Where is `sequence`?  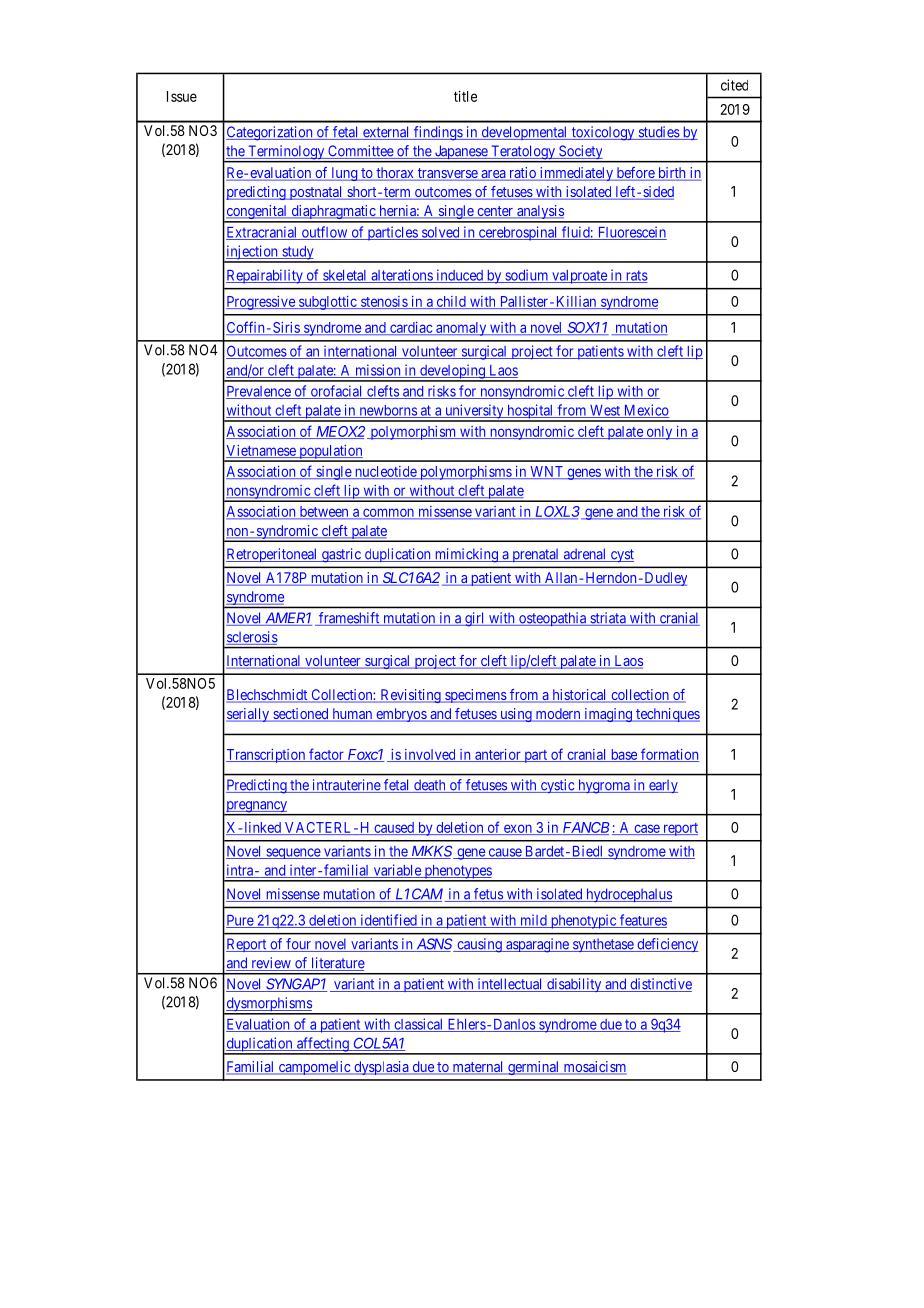
sequence is located at coordinates (293, 853).
